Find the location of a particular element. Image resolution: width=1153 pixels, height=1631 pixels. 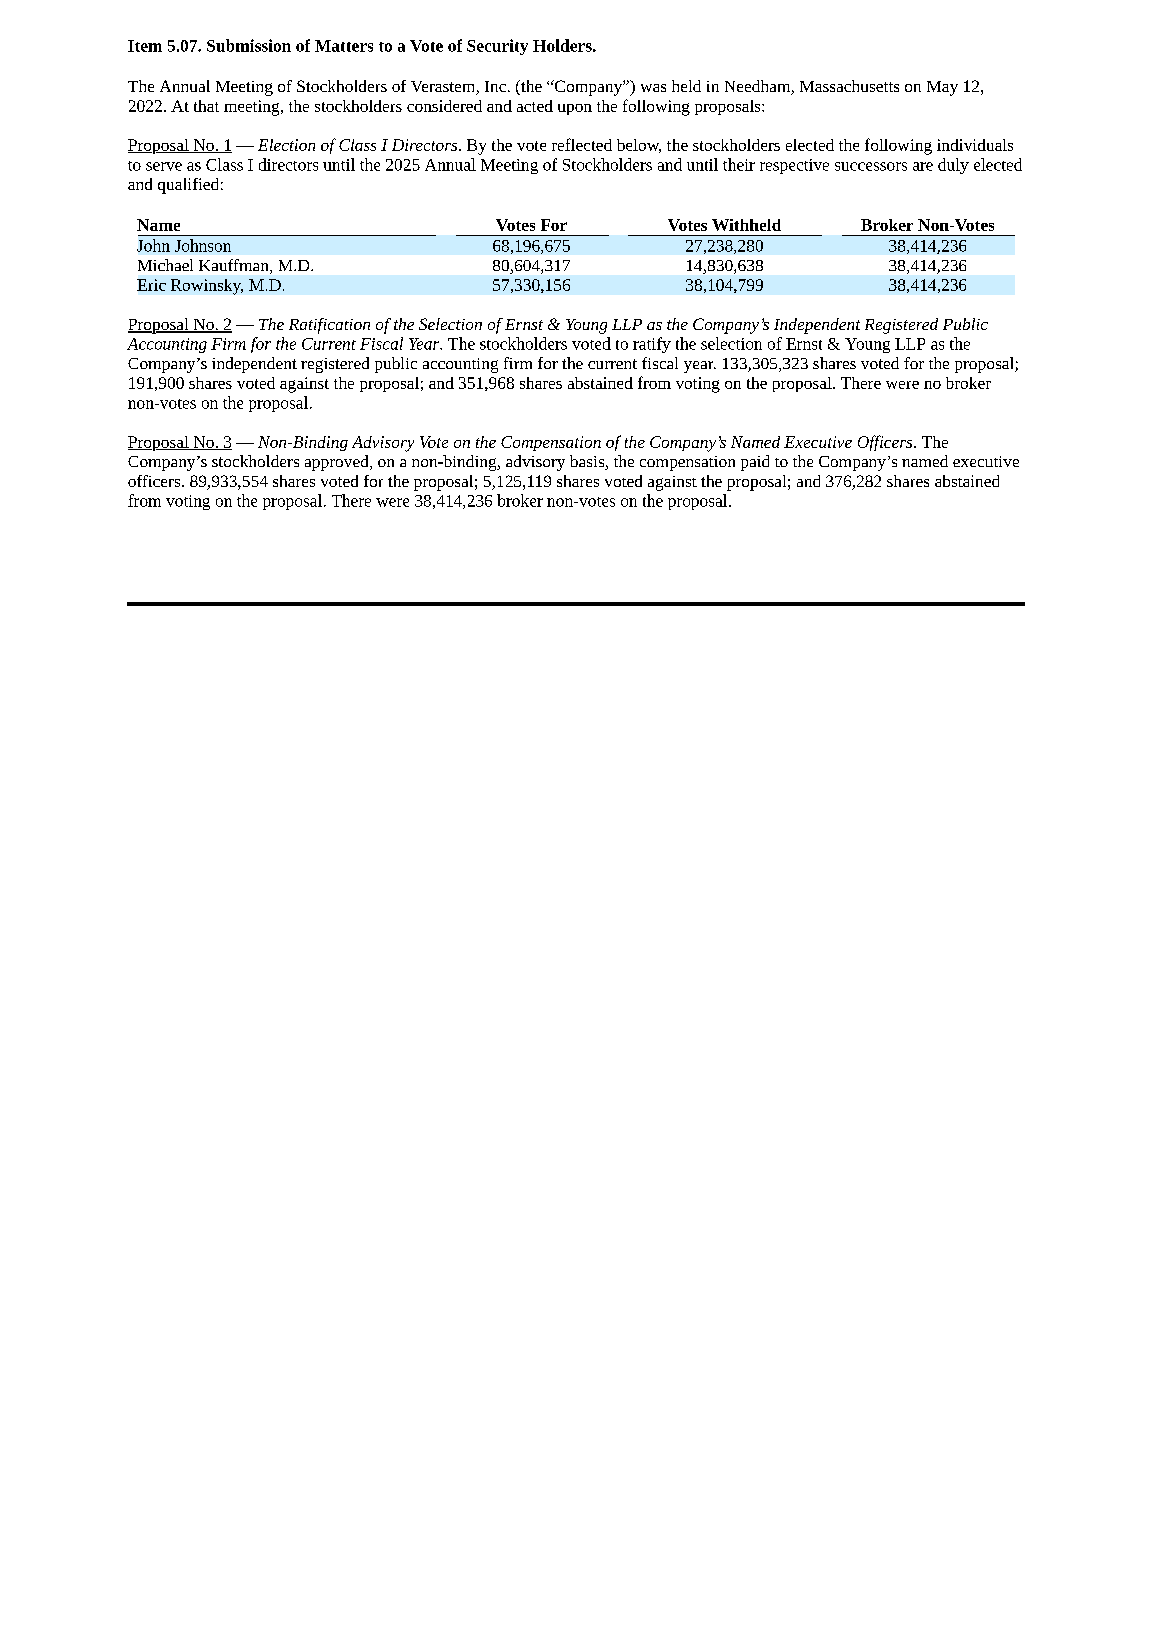

Massachusetts is located at coordinates (849, 86).
